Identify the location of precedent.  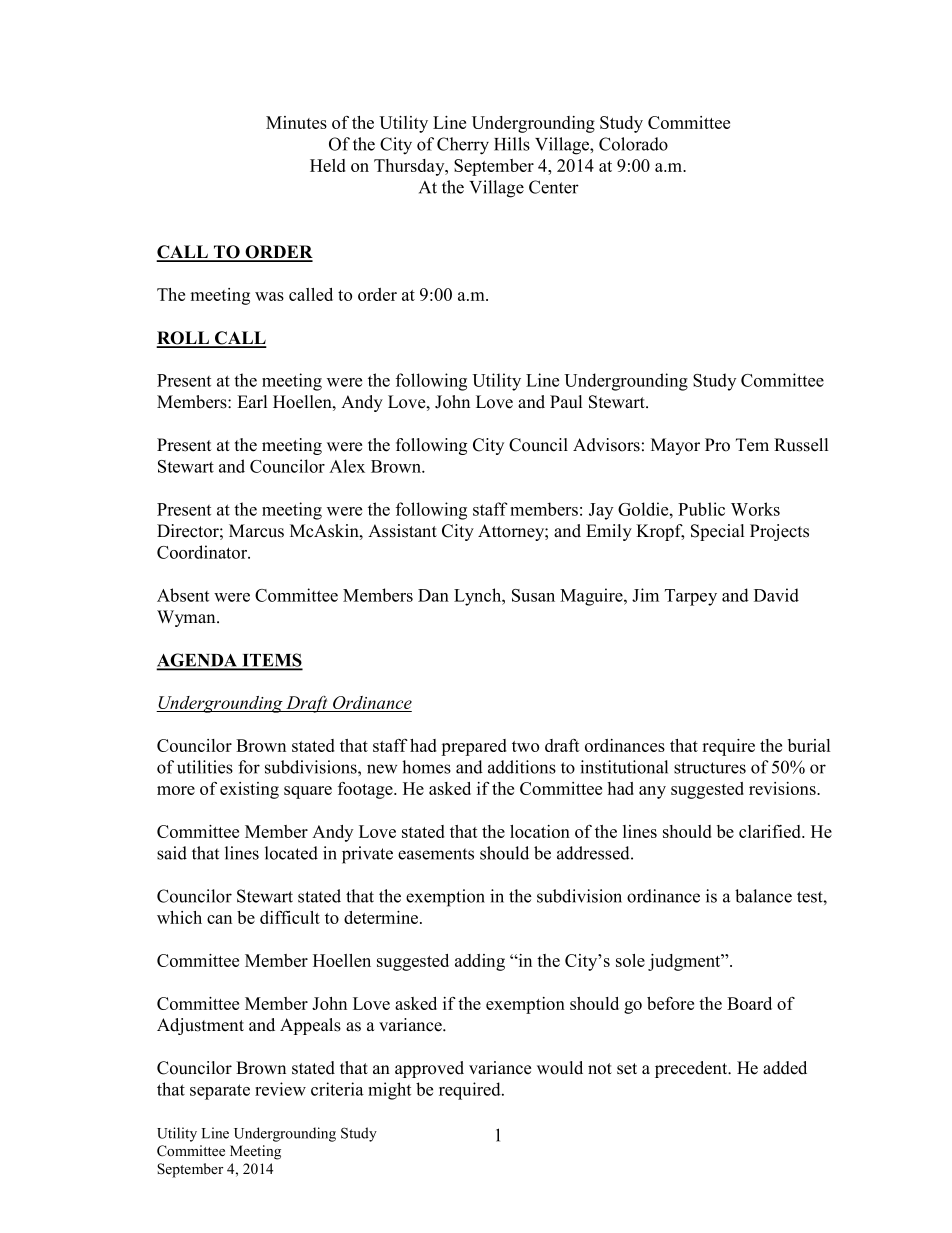
(692, 1069).
